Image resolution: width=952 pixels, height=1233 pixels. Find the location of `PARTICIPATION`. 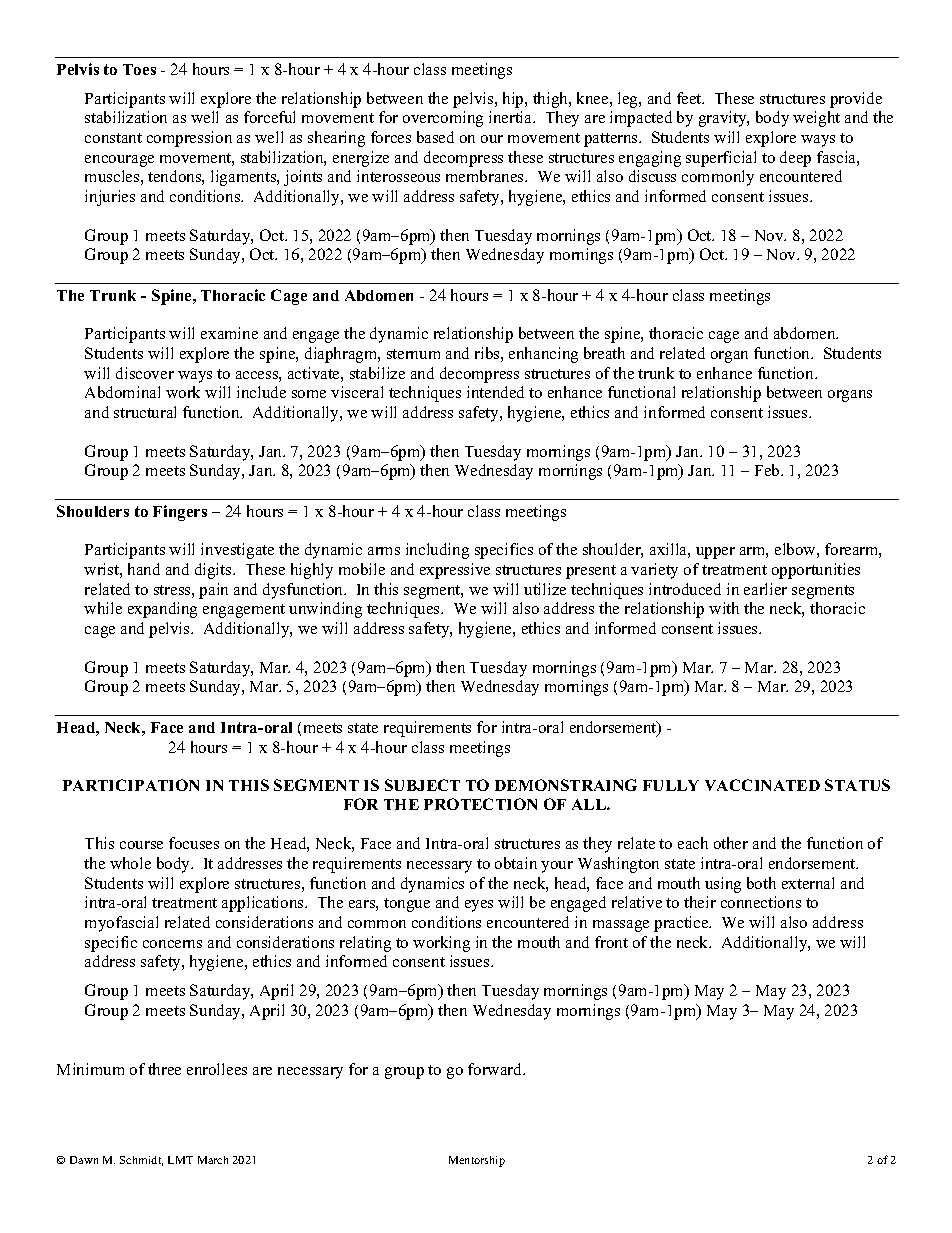

PARTICIPATION is located at coordinates (131, 785).
